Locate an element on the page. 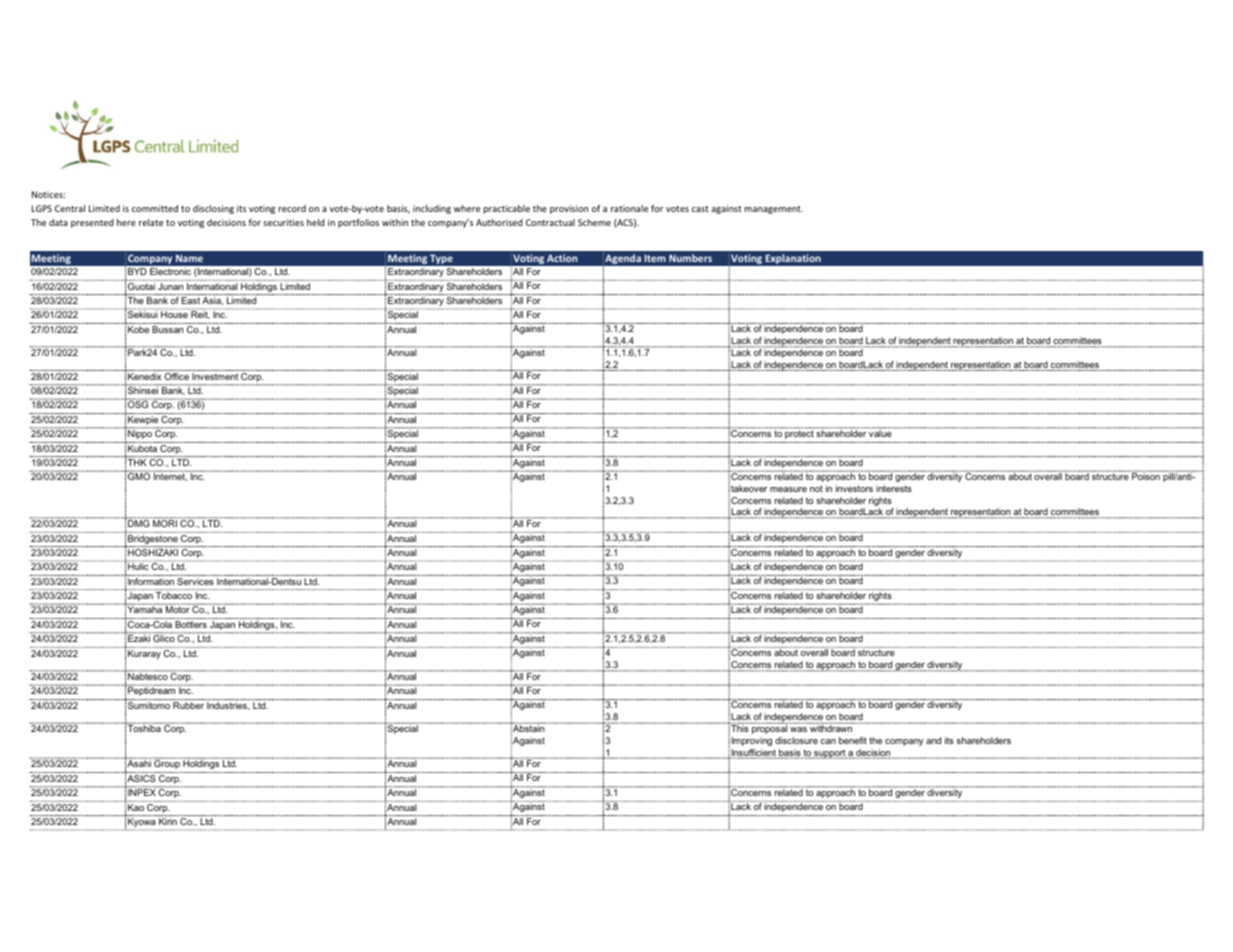 Image resolution: width=1233 pixels, height=952 pixels. Bridgestone is located at coordinates (153, 541).
